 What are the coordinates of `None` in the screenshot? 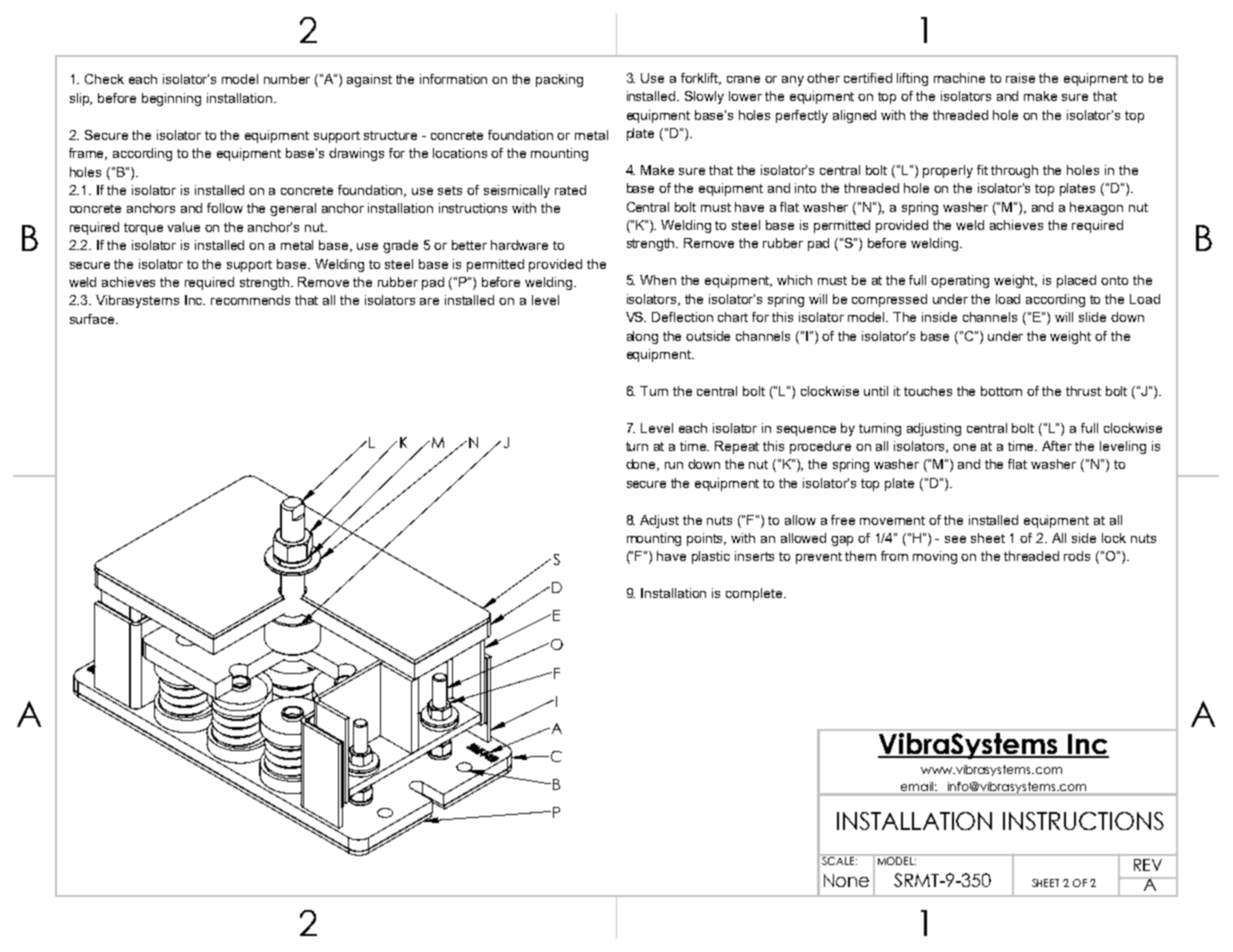 It's located at (846, 880).
